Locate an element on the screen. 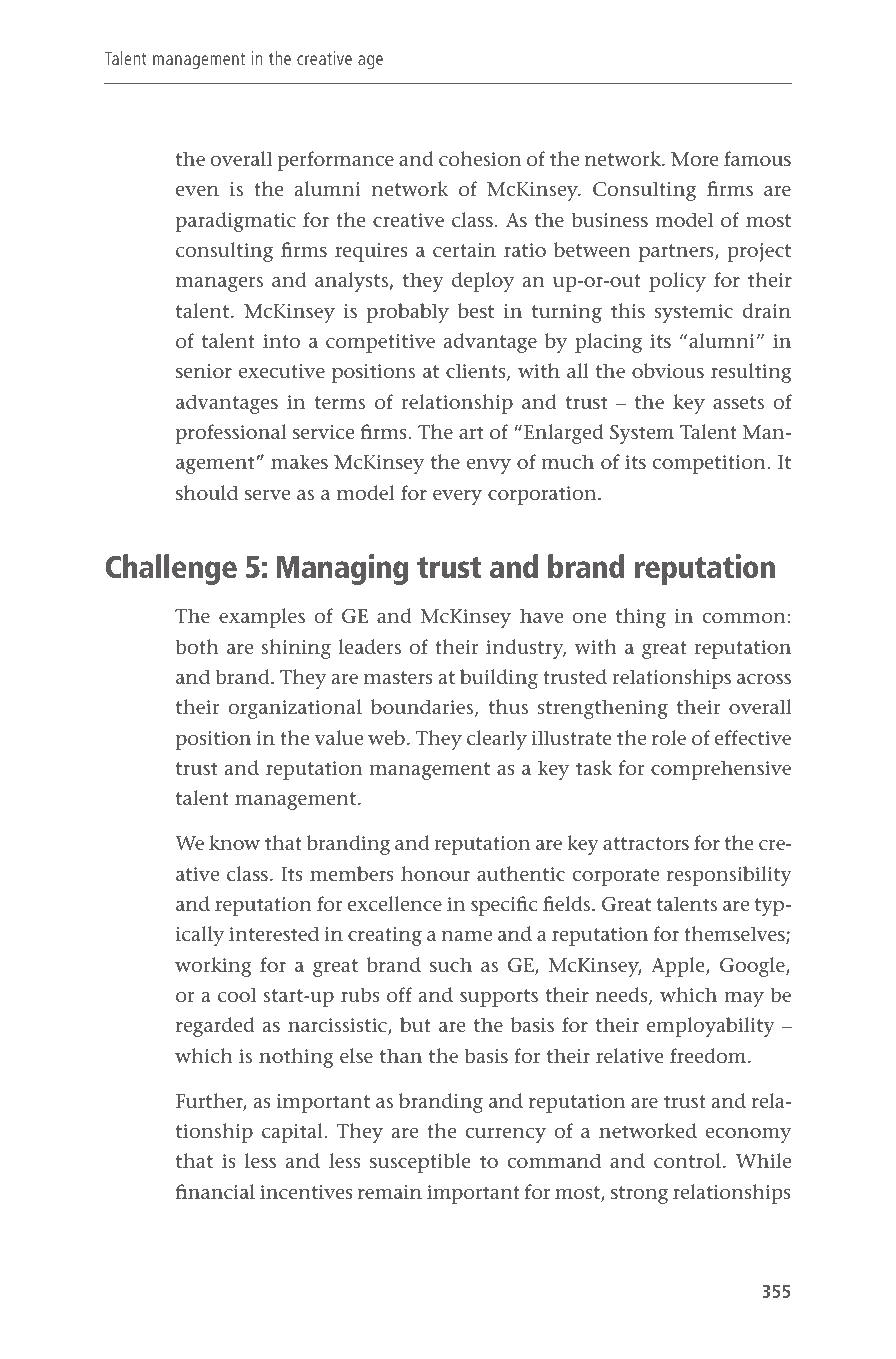 The image size is (896, 1359). financial is located at coordinates (215, 1192).
